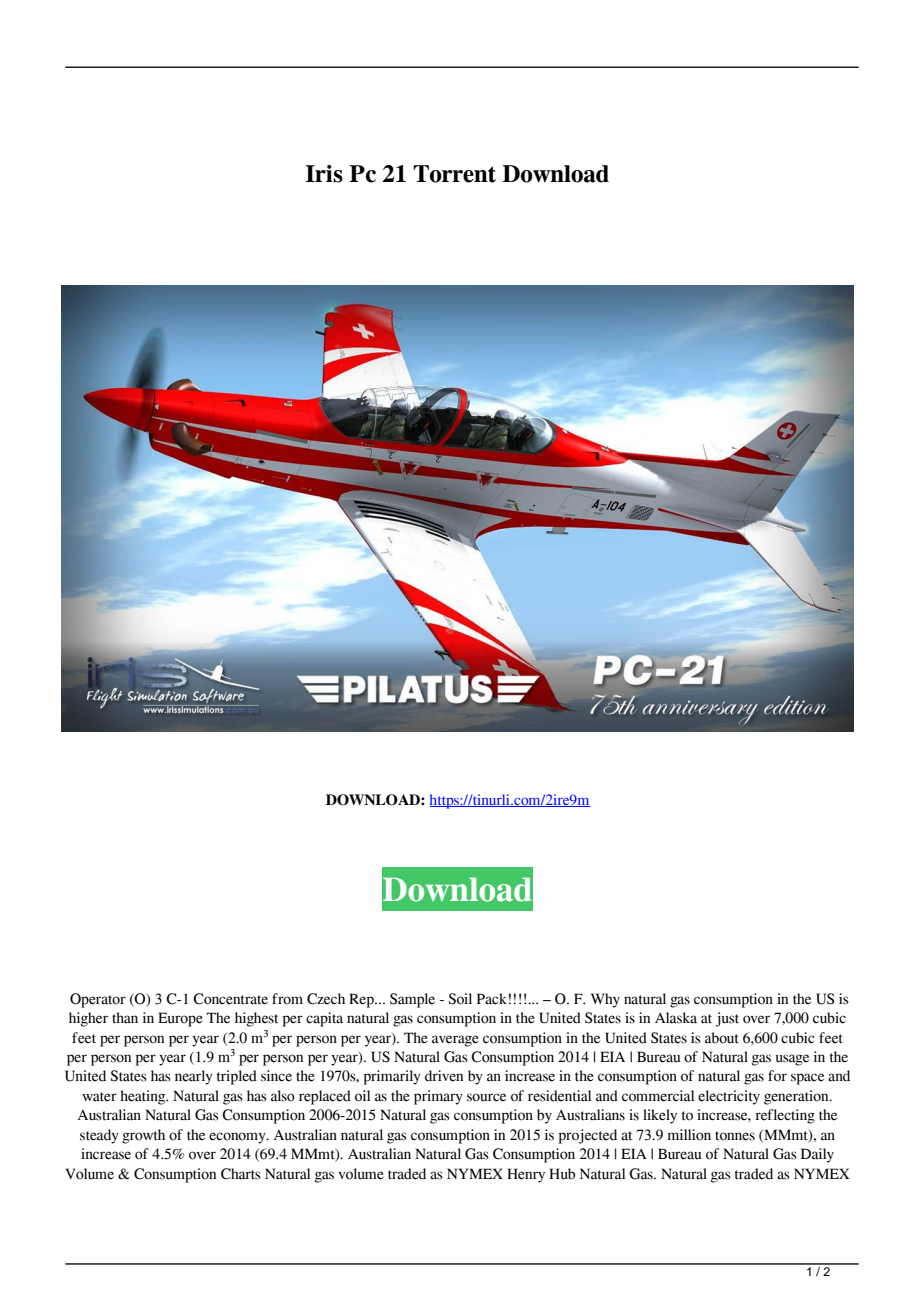 This screenshot has width=924, height=1308. What do you see at coordinates (324, 174) in the screenshot?
I see `Iris` at bounding box center [324, 174].
